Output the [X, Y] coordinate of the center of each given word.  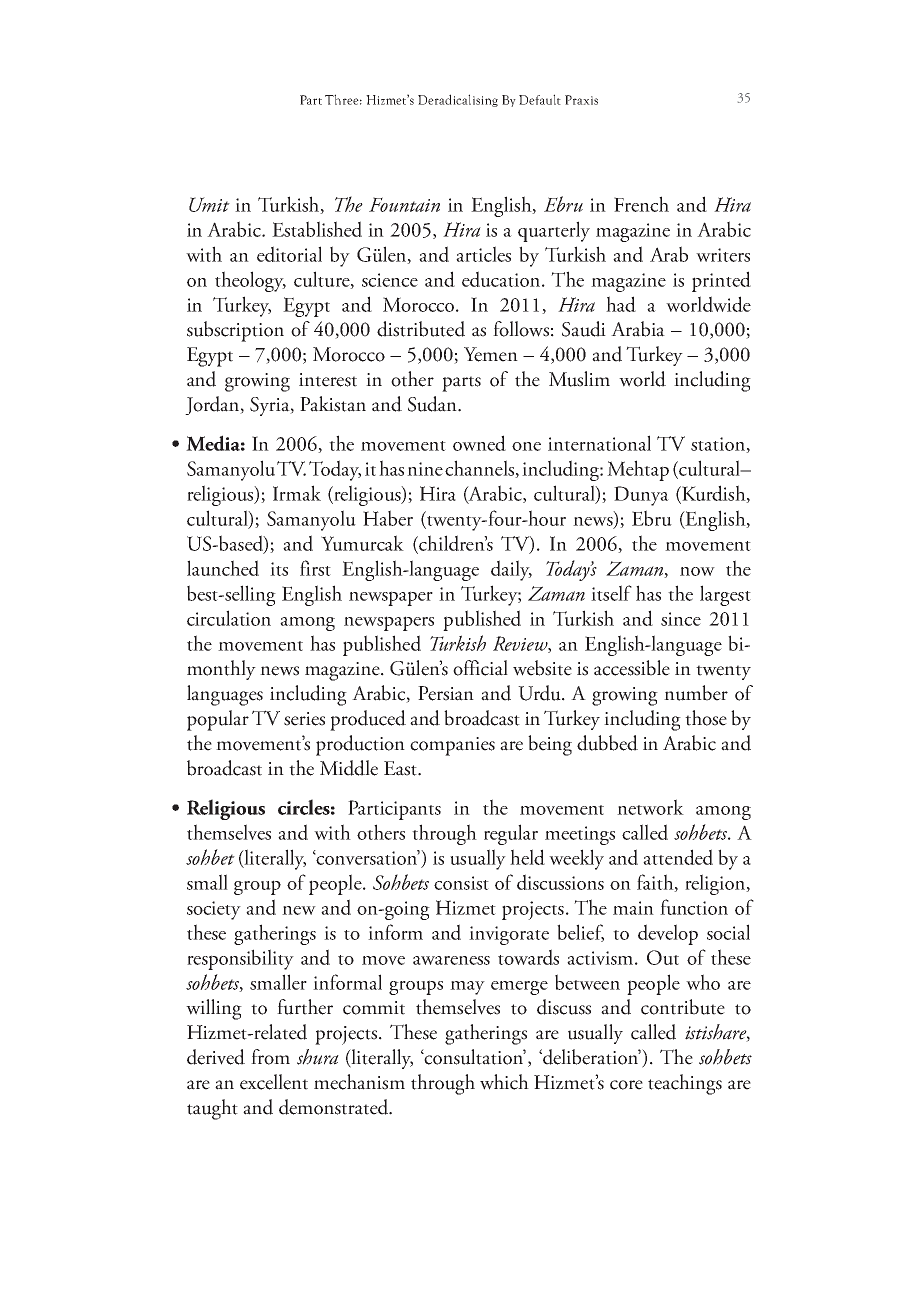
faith [656, 883]
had [621, 304]
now [697, 571]
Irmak [297, 493]
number [696, 693]
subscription [235, 331]
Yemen [491, 354]
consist [461, 883]
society [214, 910]
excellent [274, 1082]
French [641, 204]
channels [481, 469]
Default [540, 99]
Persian [446, 693]
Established [317, 229]
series [304, 719]
